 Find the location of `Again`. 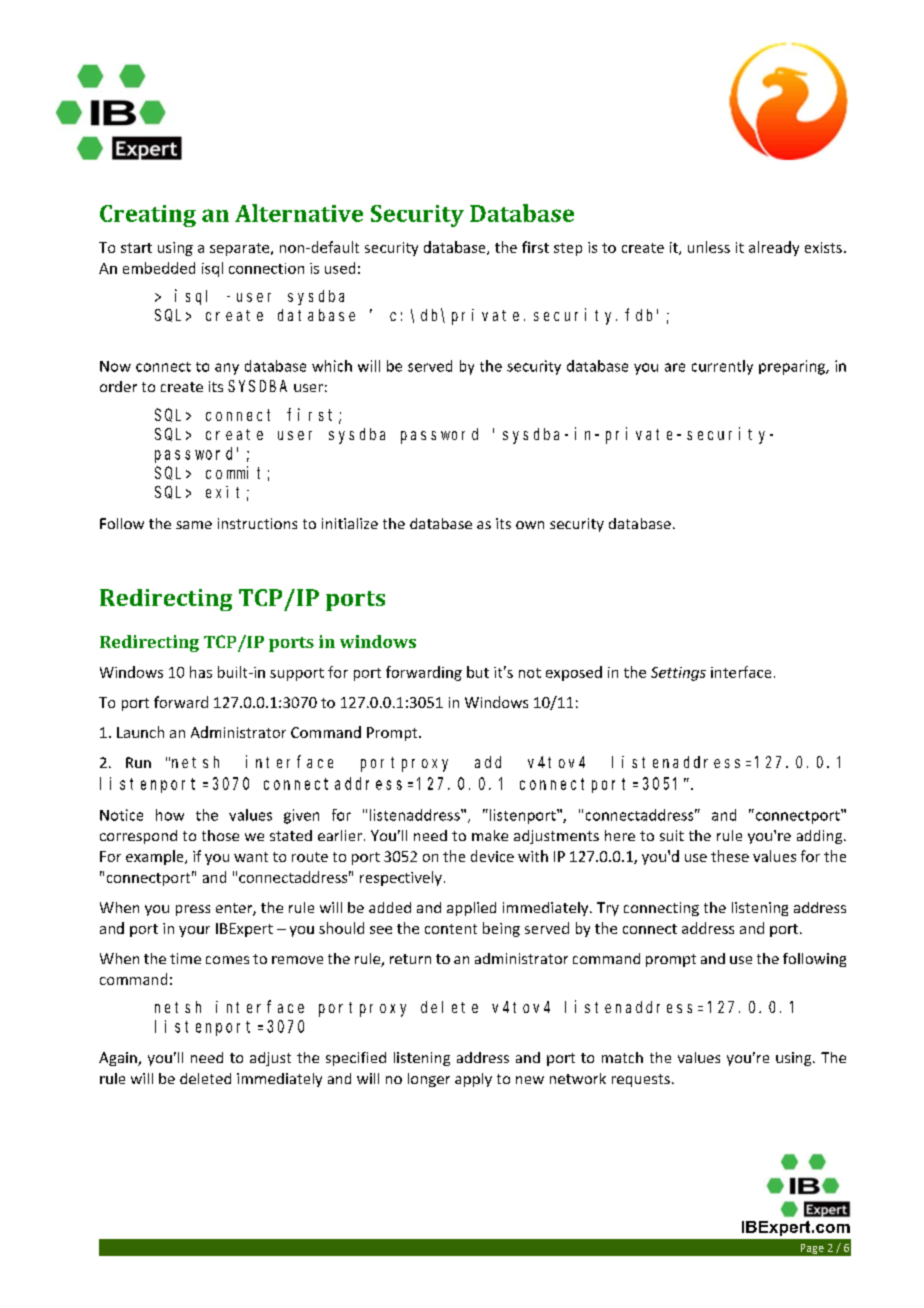

Again is located at coordinates (119, 1059).
